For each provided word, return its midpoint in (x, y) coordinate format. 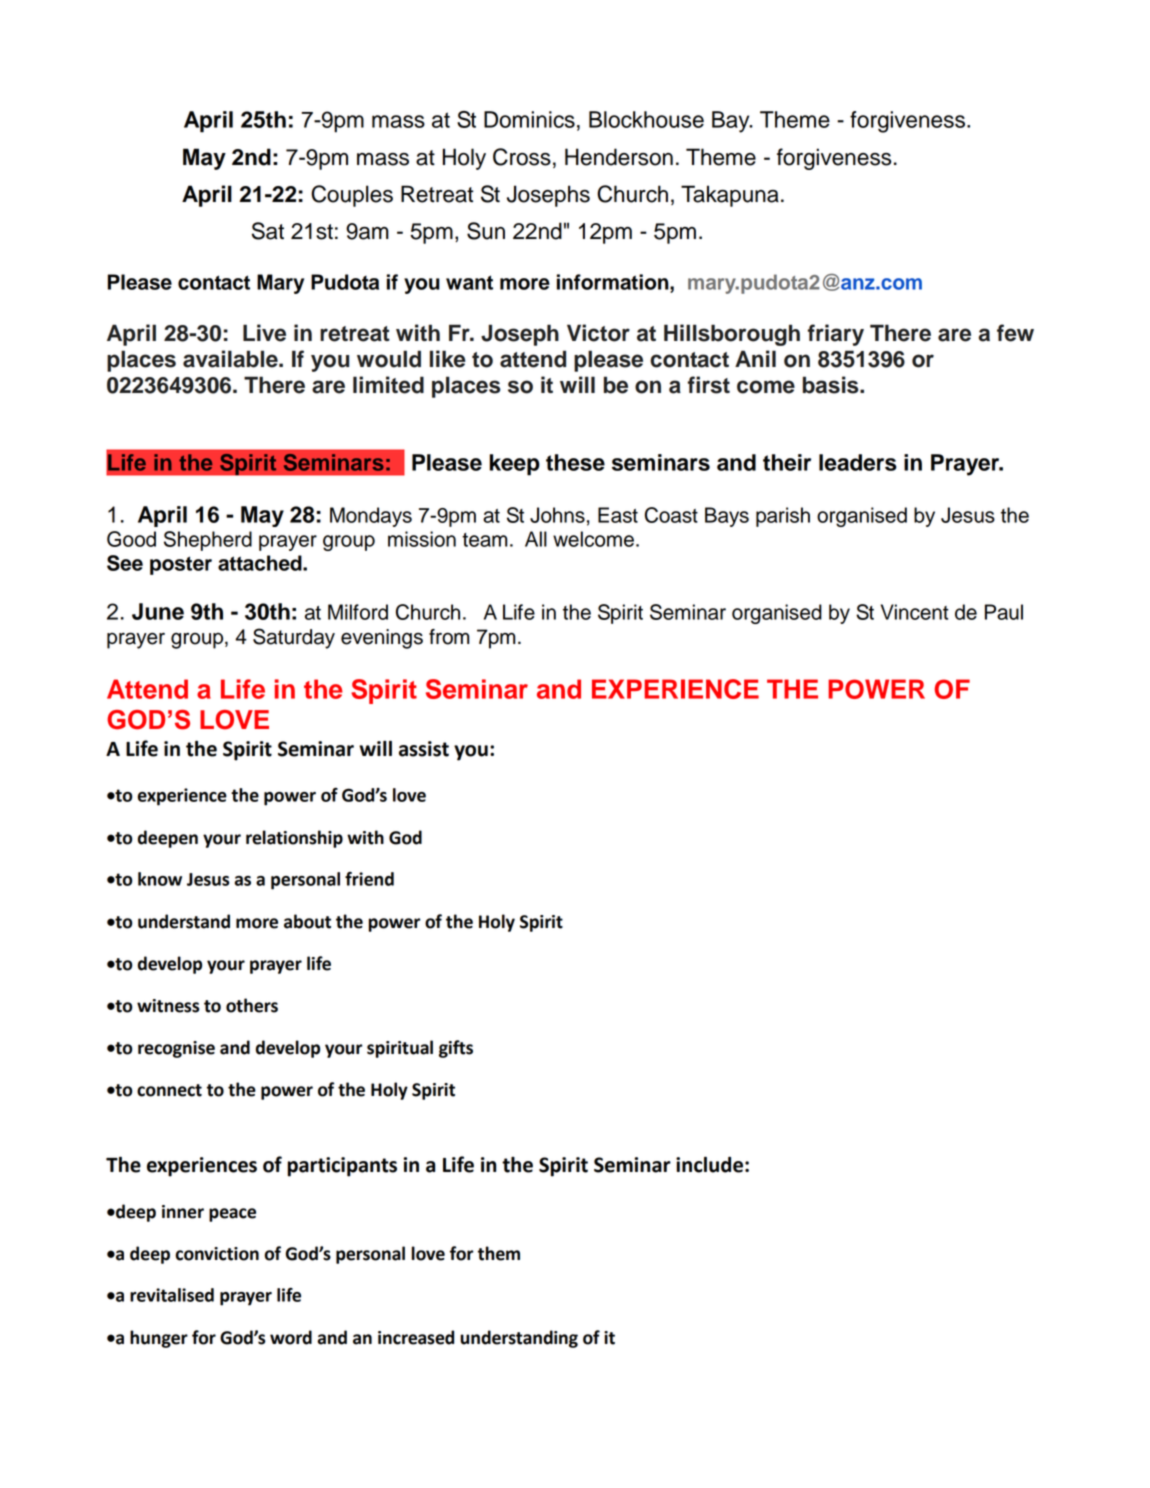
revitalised (172, 1295)
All (536, 539)
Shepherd (208, 541)
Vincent (915, 612)
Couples (352, 196)
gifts (456, 1049)
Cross (522, 157)
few (1015, 333)
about (307, 921)
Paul (1004, 612)
